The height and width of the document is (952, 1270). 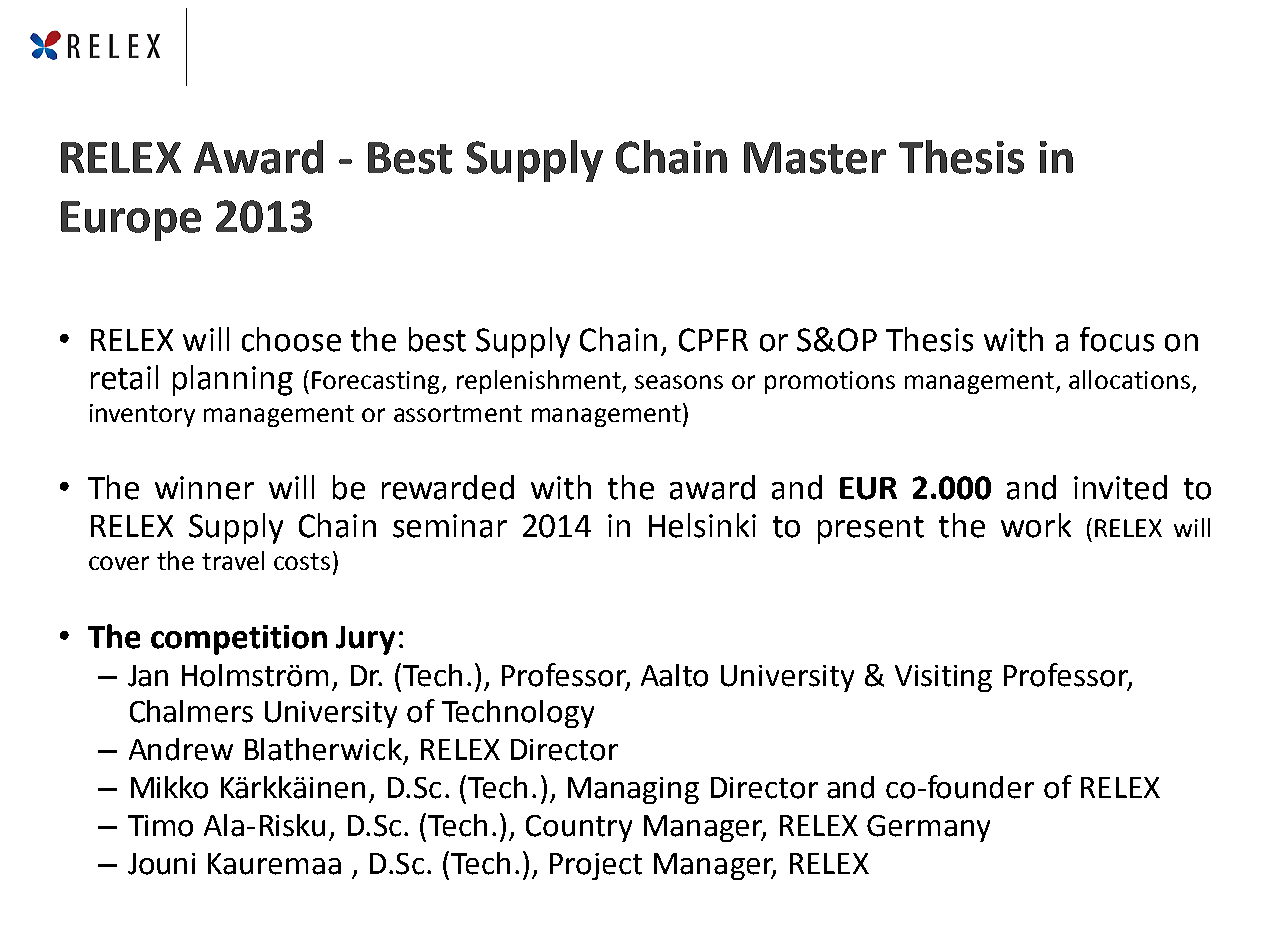 What do you see at coordinates (928, 828) in the document?
I see `Germany` at bounding box center [928, 828].
